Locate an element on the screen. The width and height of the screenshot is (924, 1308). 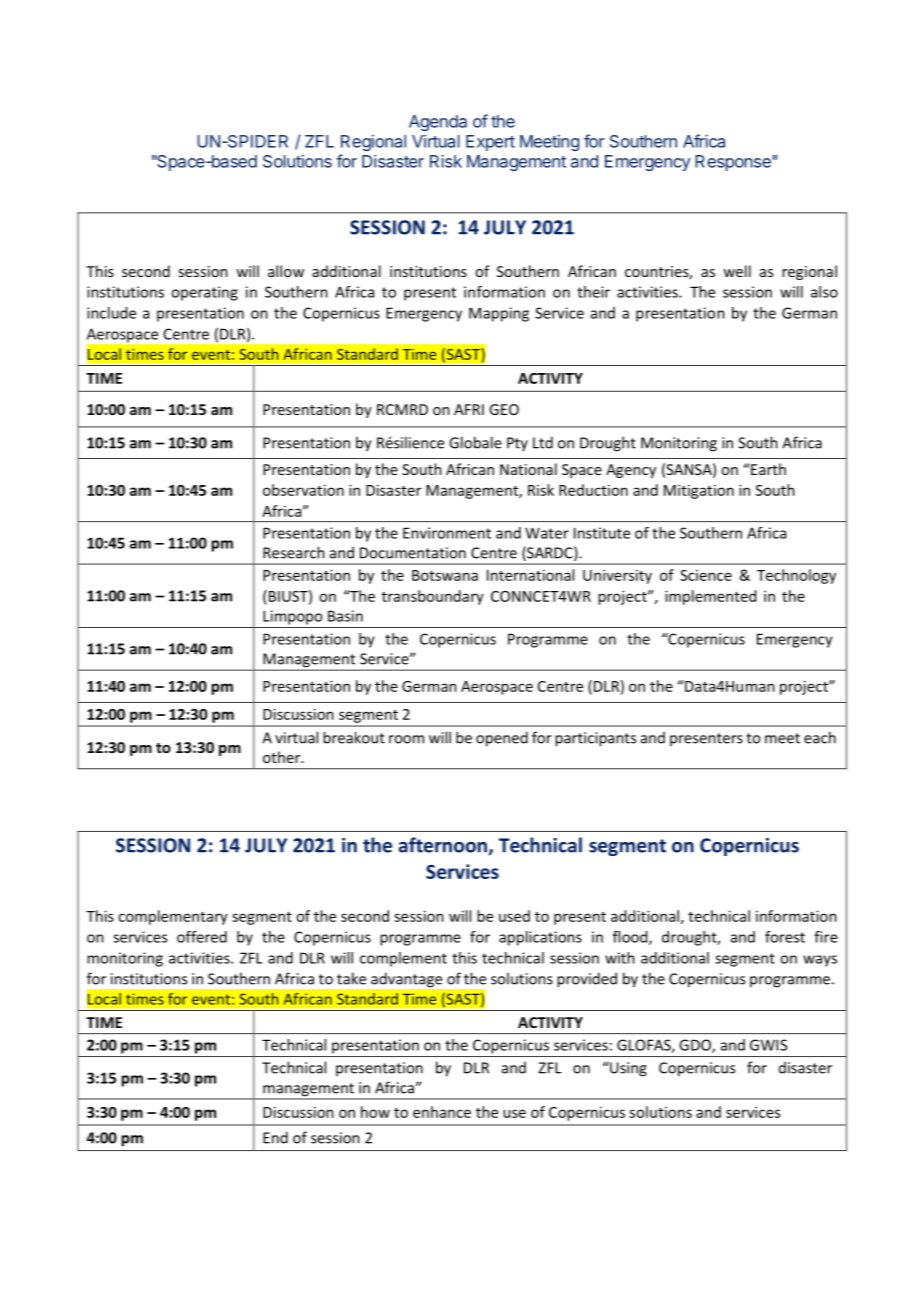
forest is located at coordinates (785, 937).
